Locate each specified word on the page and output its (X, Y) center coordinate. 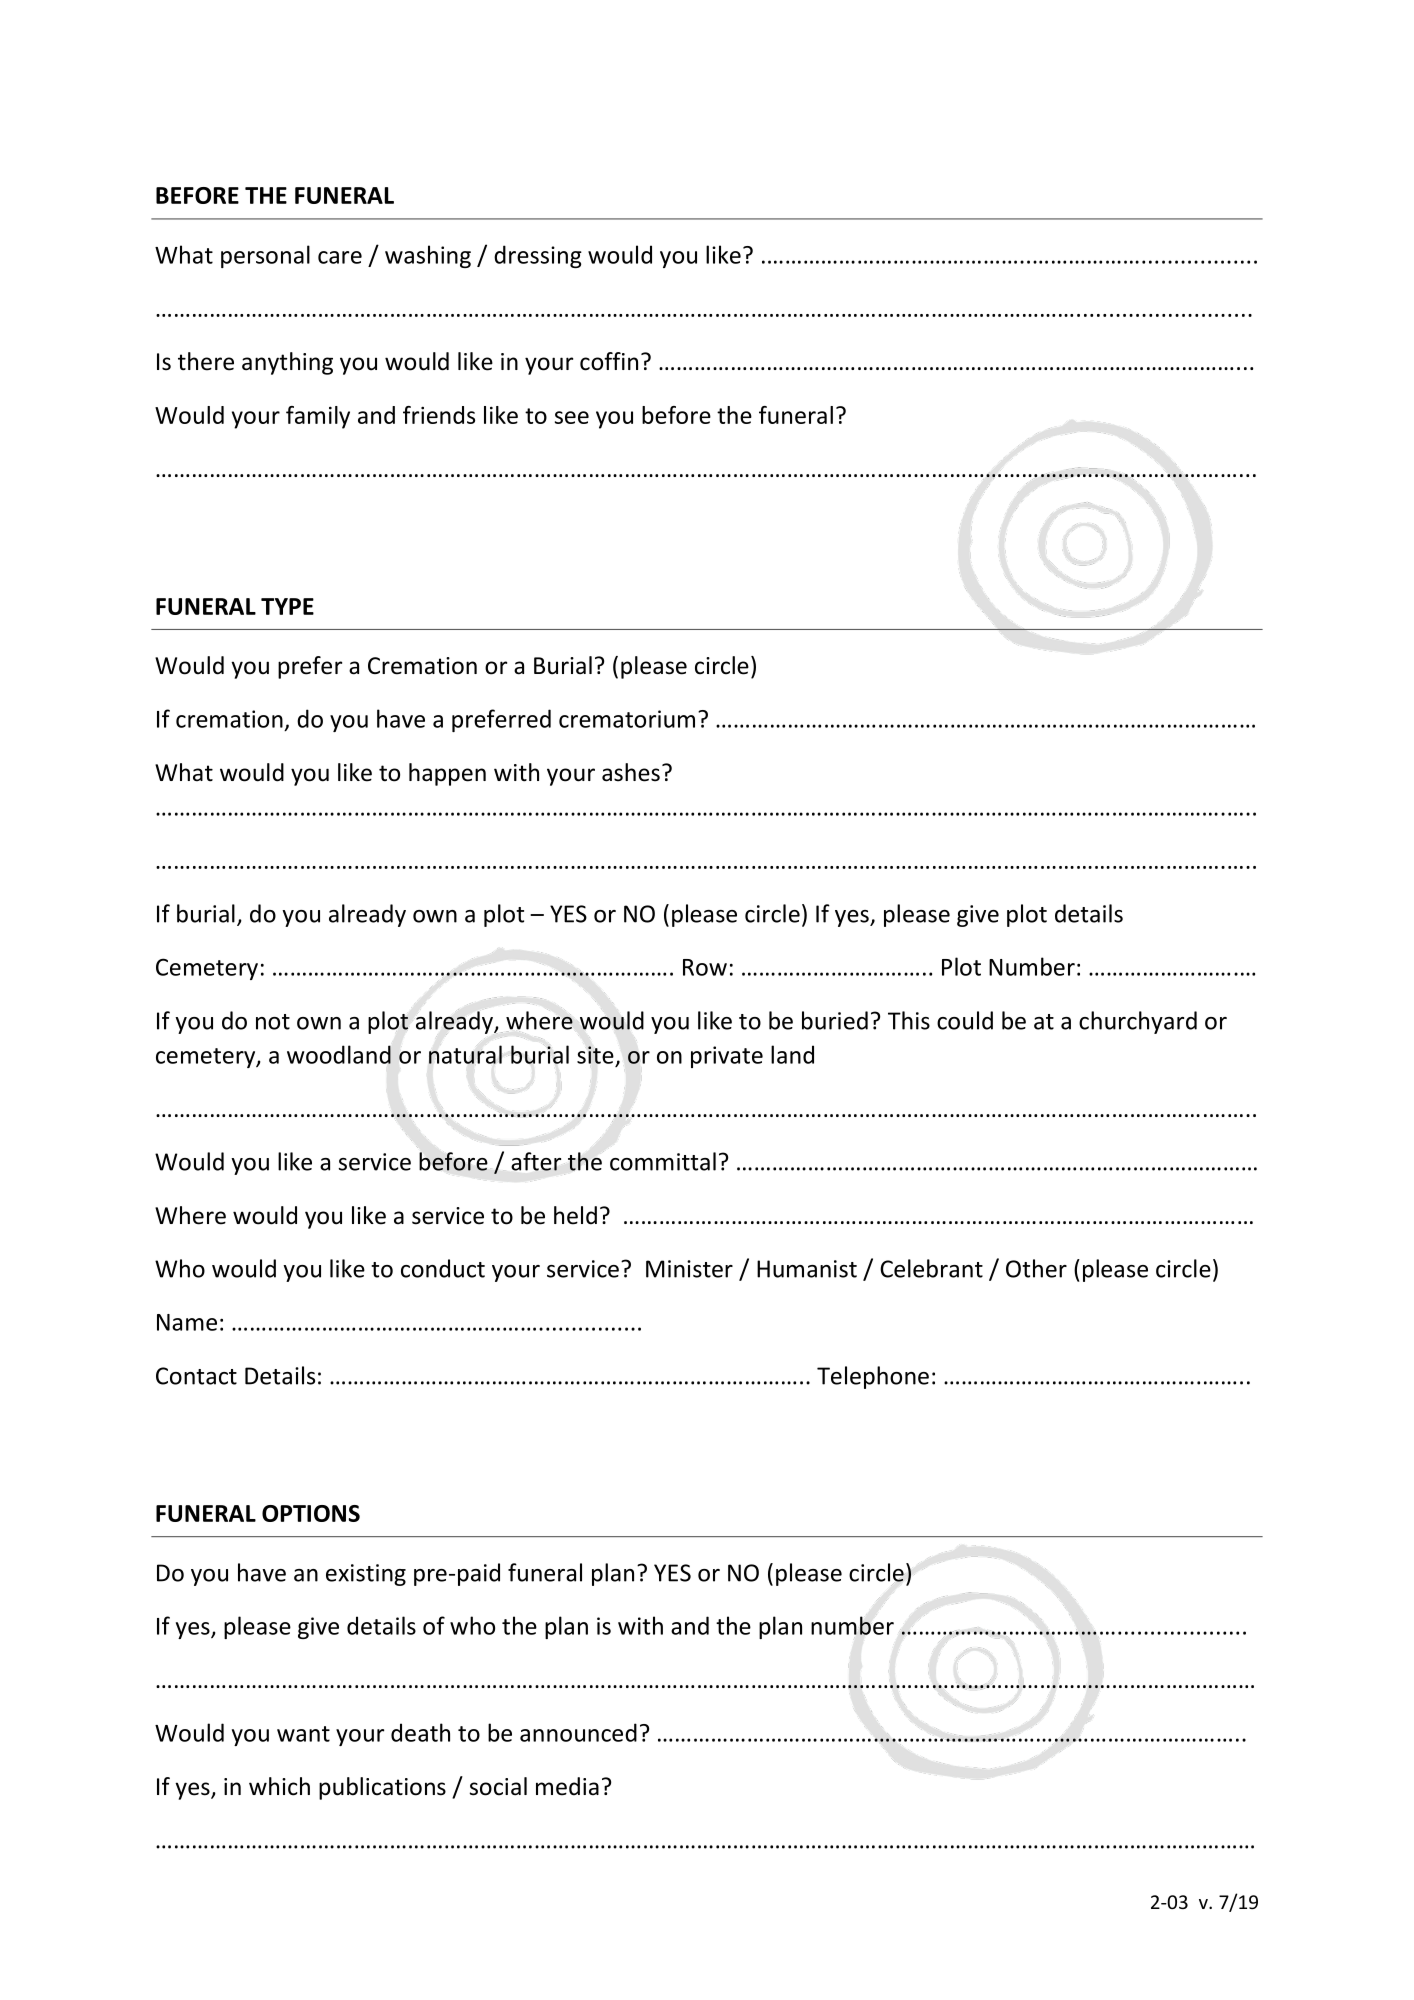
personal (265, 256)
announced (578, 1732)
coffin (609, 361)
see (572, 417)
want (303, 1734)
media (567, 1786)
